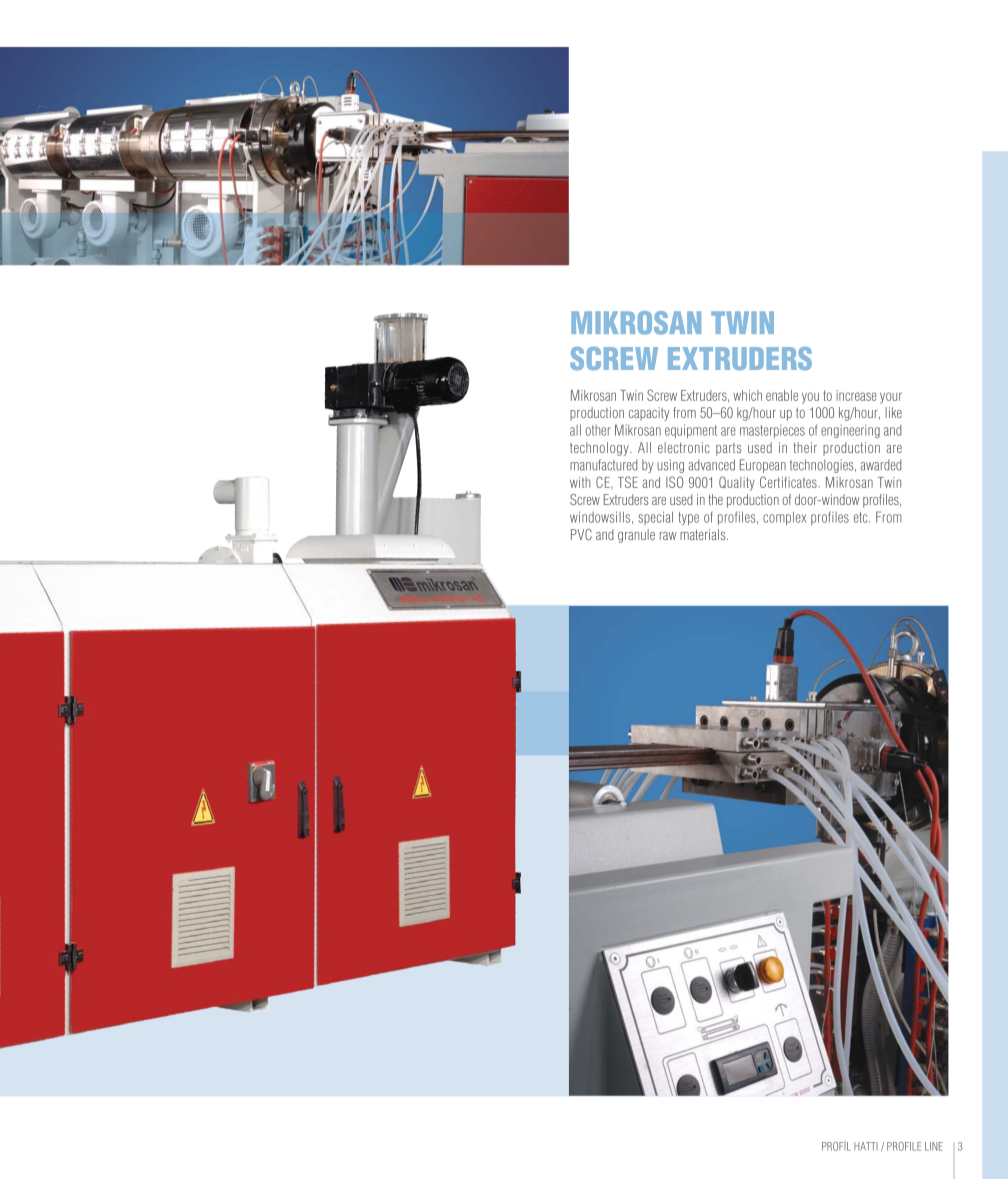 The width and height of the image is (1008, 1179). What do you see at coordinates (689, 518) in the image?
I see `type` at bounding box center [689, 518].
